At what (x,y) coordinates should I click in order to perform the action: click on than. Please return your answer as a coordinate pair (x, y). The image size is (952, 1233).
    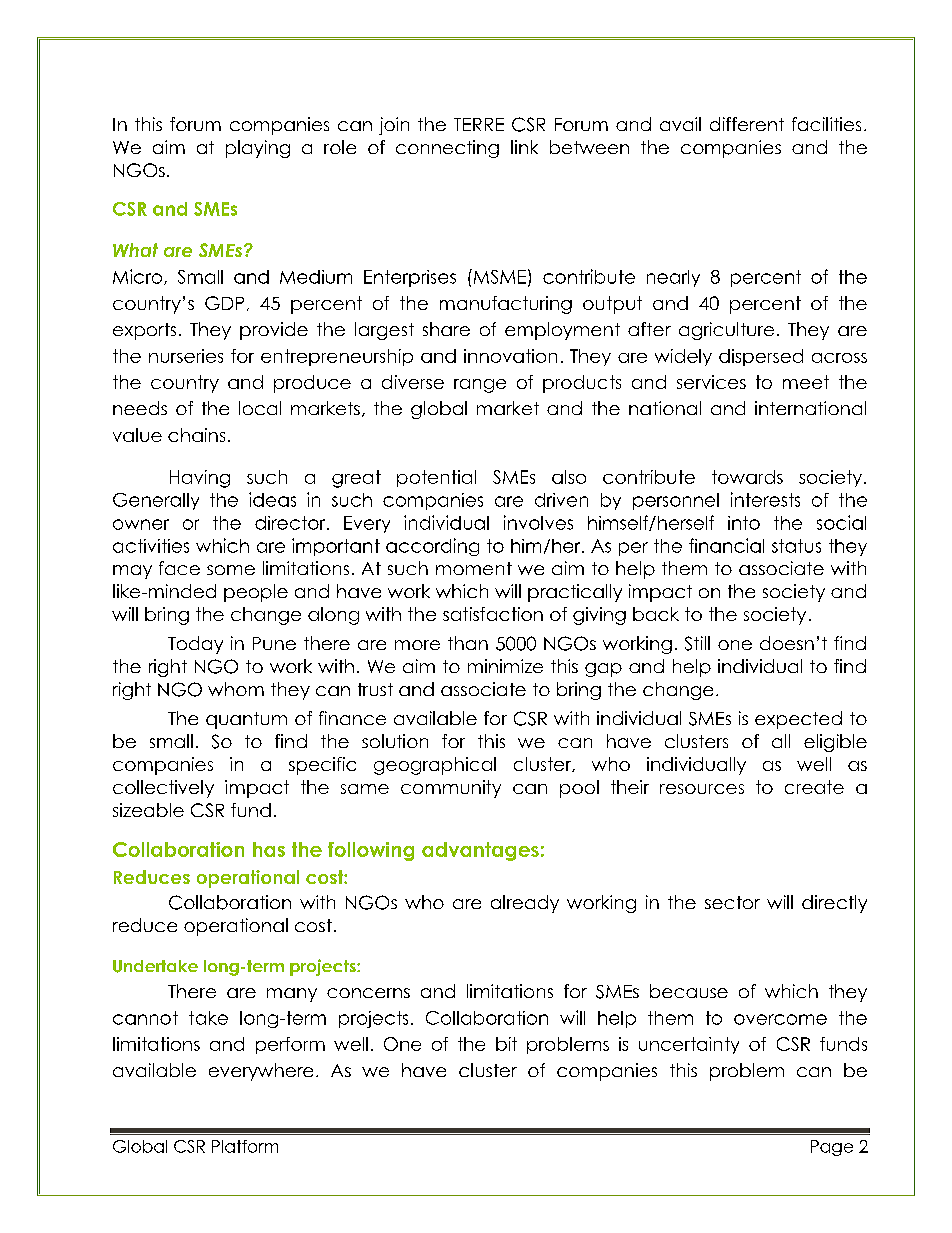
    Looking at the image, I should click on (468, 643).
